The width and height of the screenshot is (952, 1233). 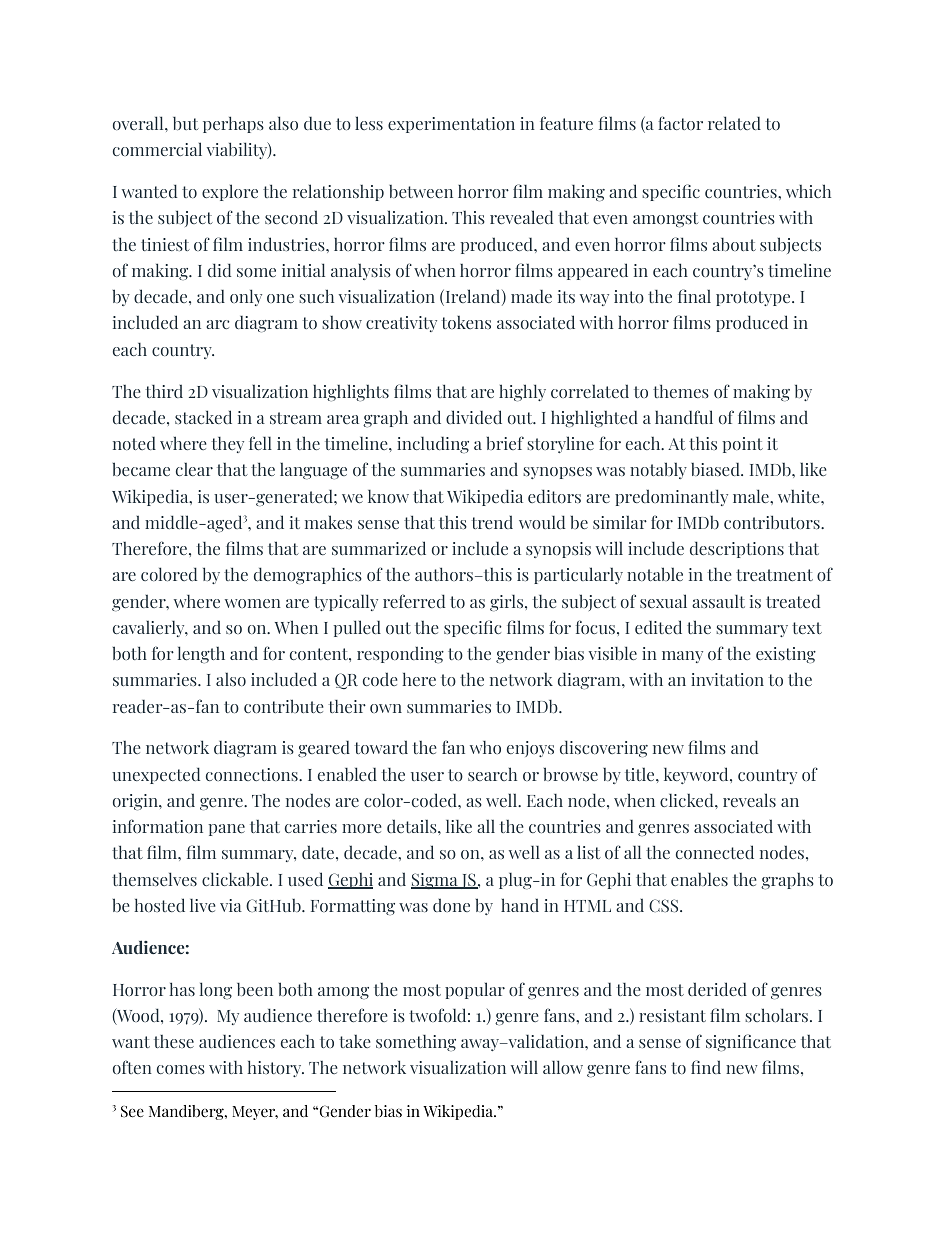 I want to click on comes, so click(x=181, y=1069).
